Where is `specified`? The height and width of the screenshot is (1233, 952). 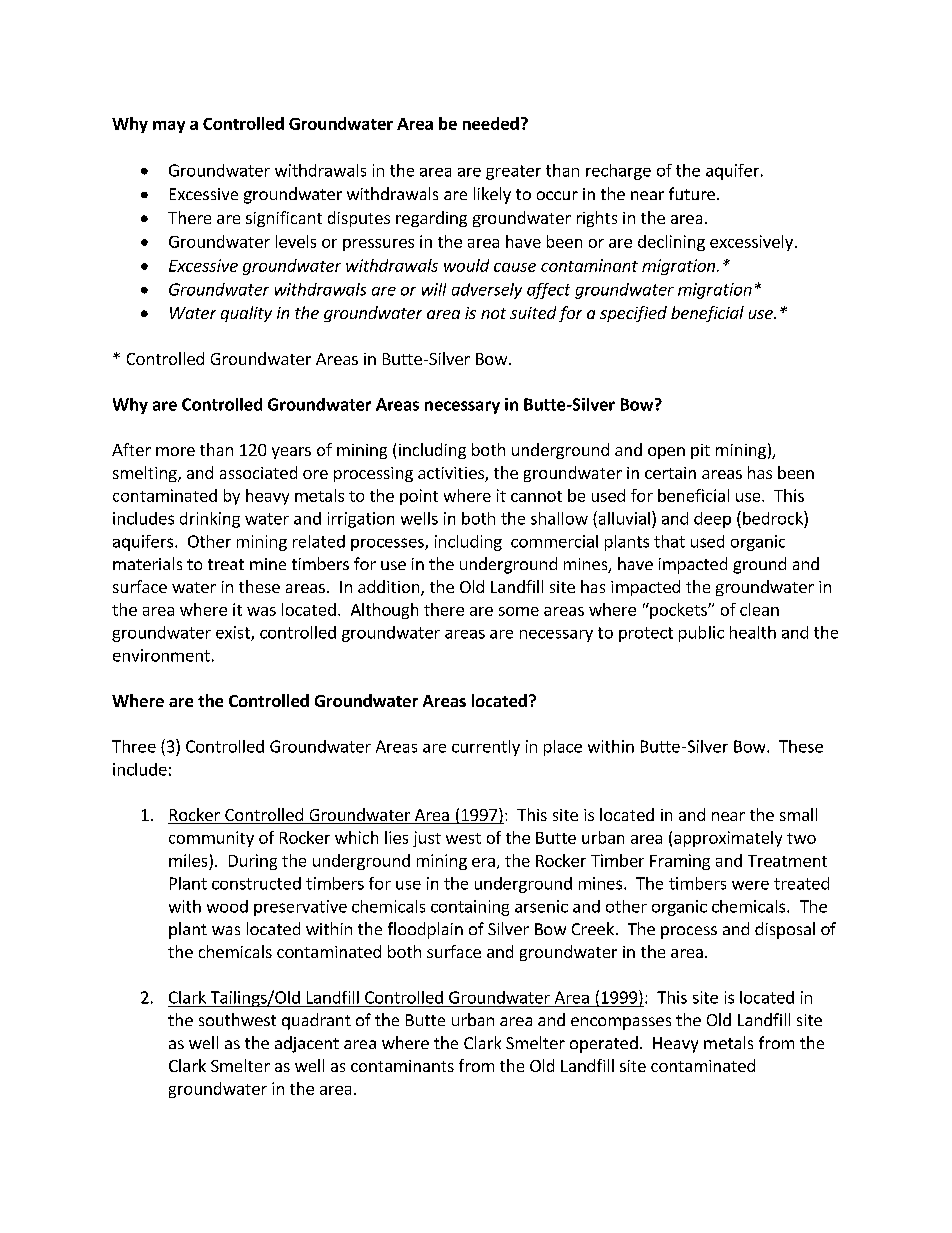 specified is located at coordinates (633, 314).
